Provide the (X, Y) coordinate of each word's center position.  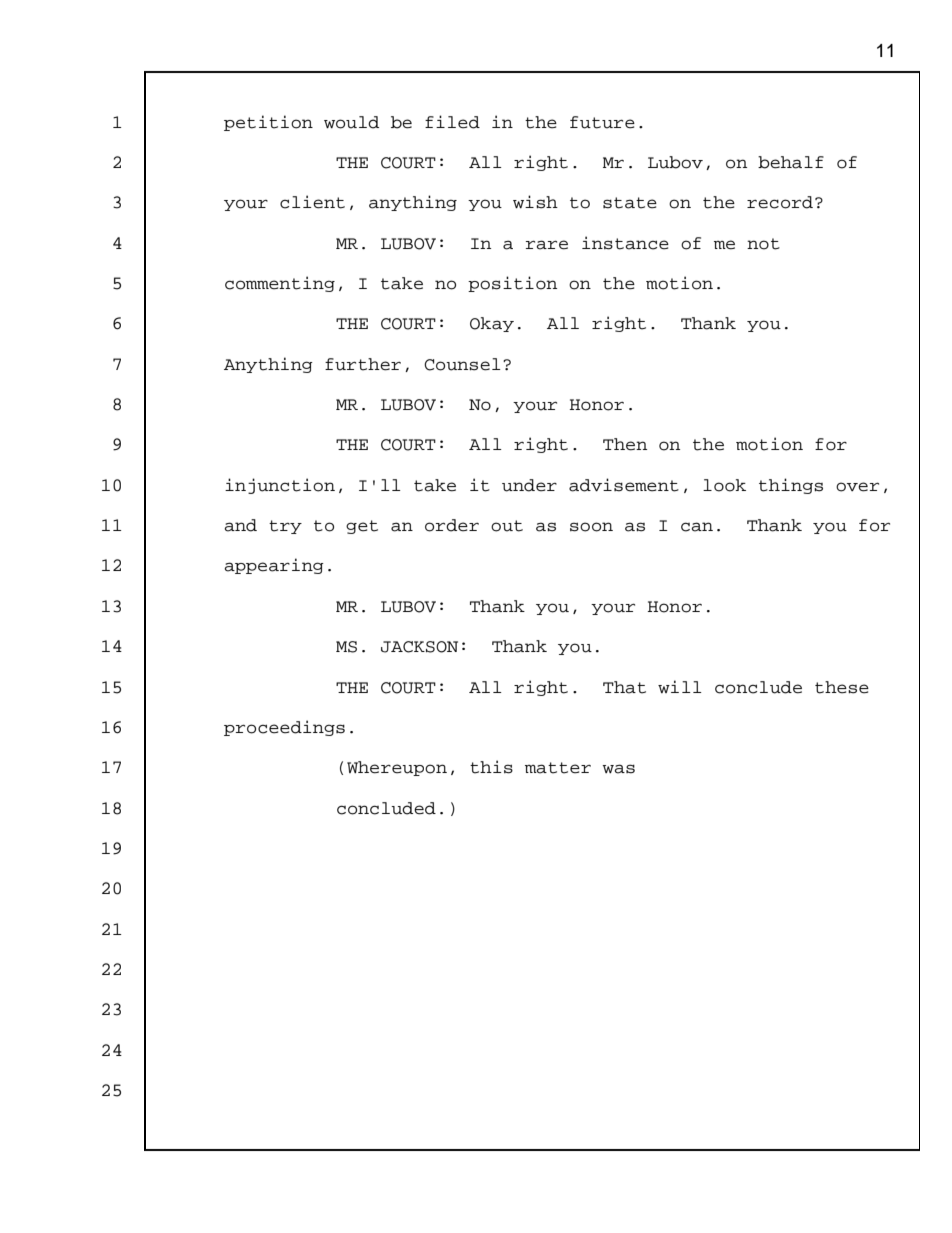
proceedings (284, 728)
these (842, 687)
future (602, 122)
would (351, 122)
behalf (791, 162)
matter (558, 768)
